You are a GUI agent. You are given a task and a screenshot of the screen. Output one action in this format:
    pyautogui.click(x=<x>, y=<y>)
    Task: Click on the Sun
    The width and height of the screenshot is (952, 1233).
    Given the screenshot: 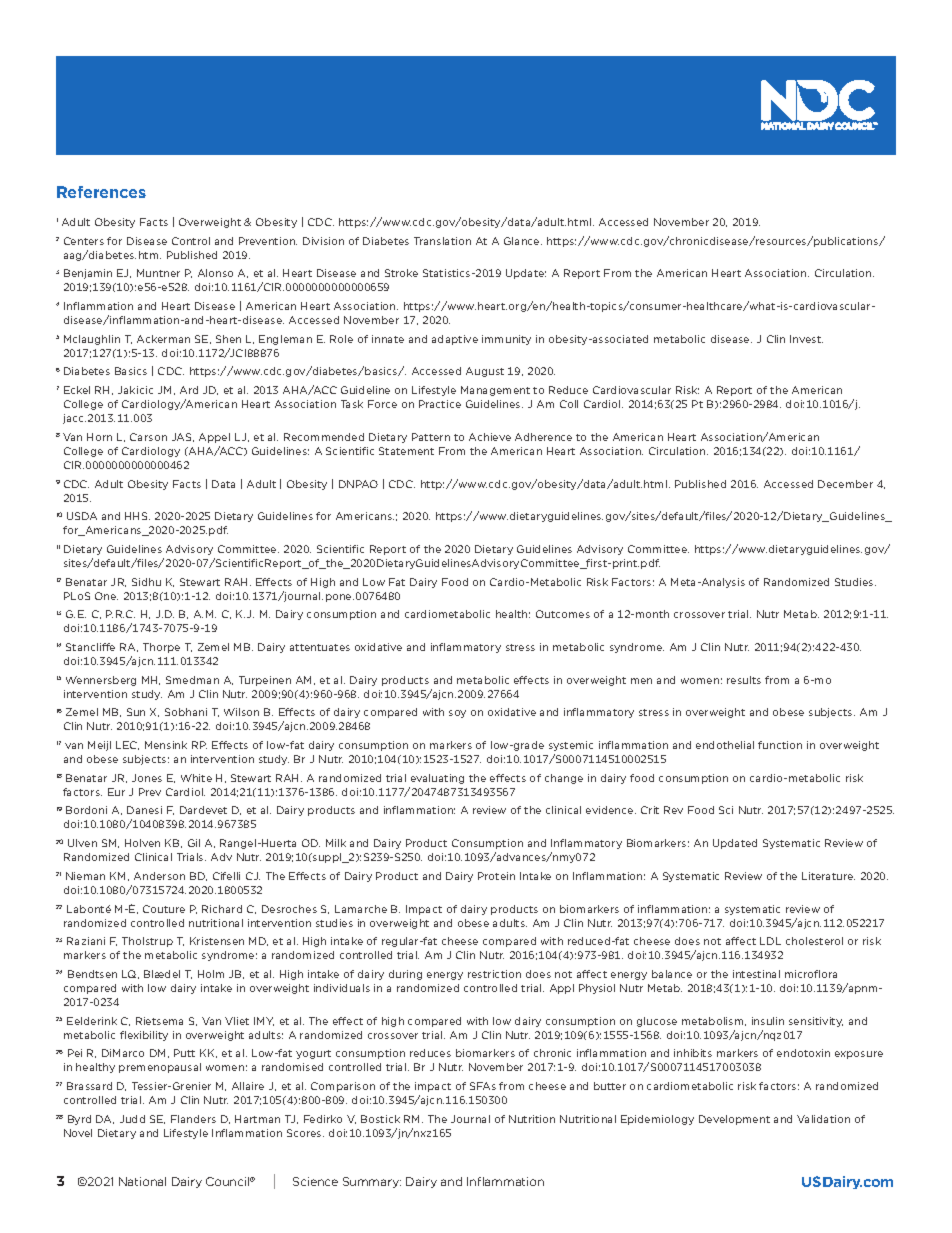 What is the action you would take?
    pyautogui.click(x=136, y=712)
